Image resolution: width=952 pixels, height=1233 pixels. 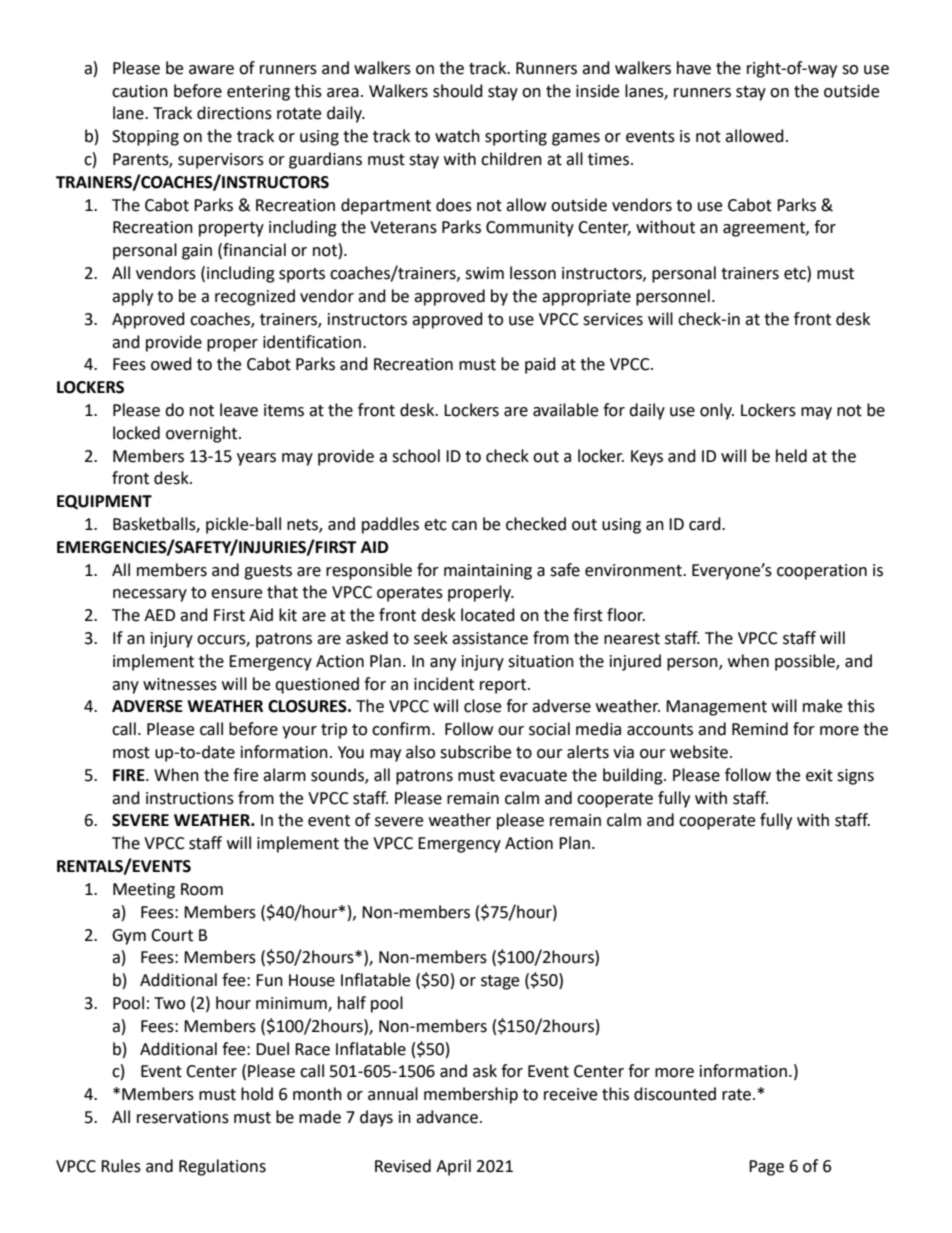 What do you see at coordinates (104, 502) in the screenshot?
I see `EQUIPMENT` at bounding box center [104, 502].
